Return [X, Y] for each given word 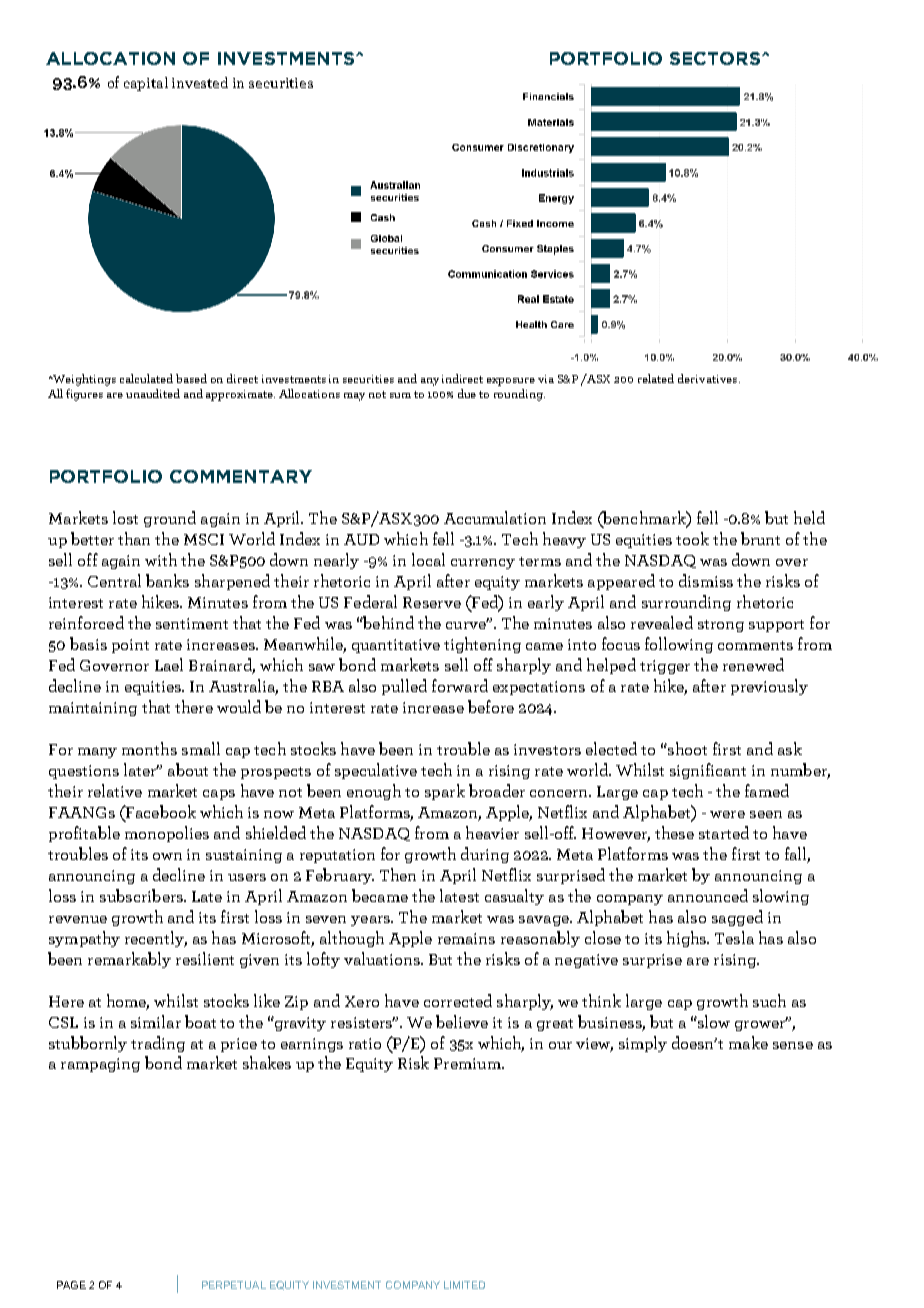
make [748, 1042]
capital [146, 84]
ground [170, 519]
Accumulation [495, 517]
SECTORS [715, 58]
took [692, 538]
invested [200, 82]
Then [398, 874]
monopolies [167, 834]
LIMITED [464, 1285]
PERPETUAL [234, 1285]
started [724, 832]
